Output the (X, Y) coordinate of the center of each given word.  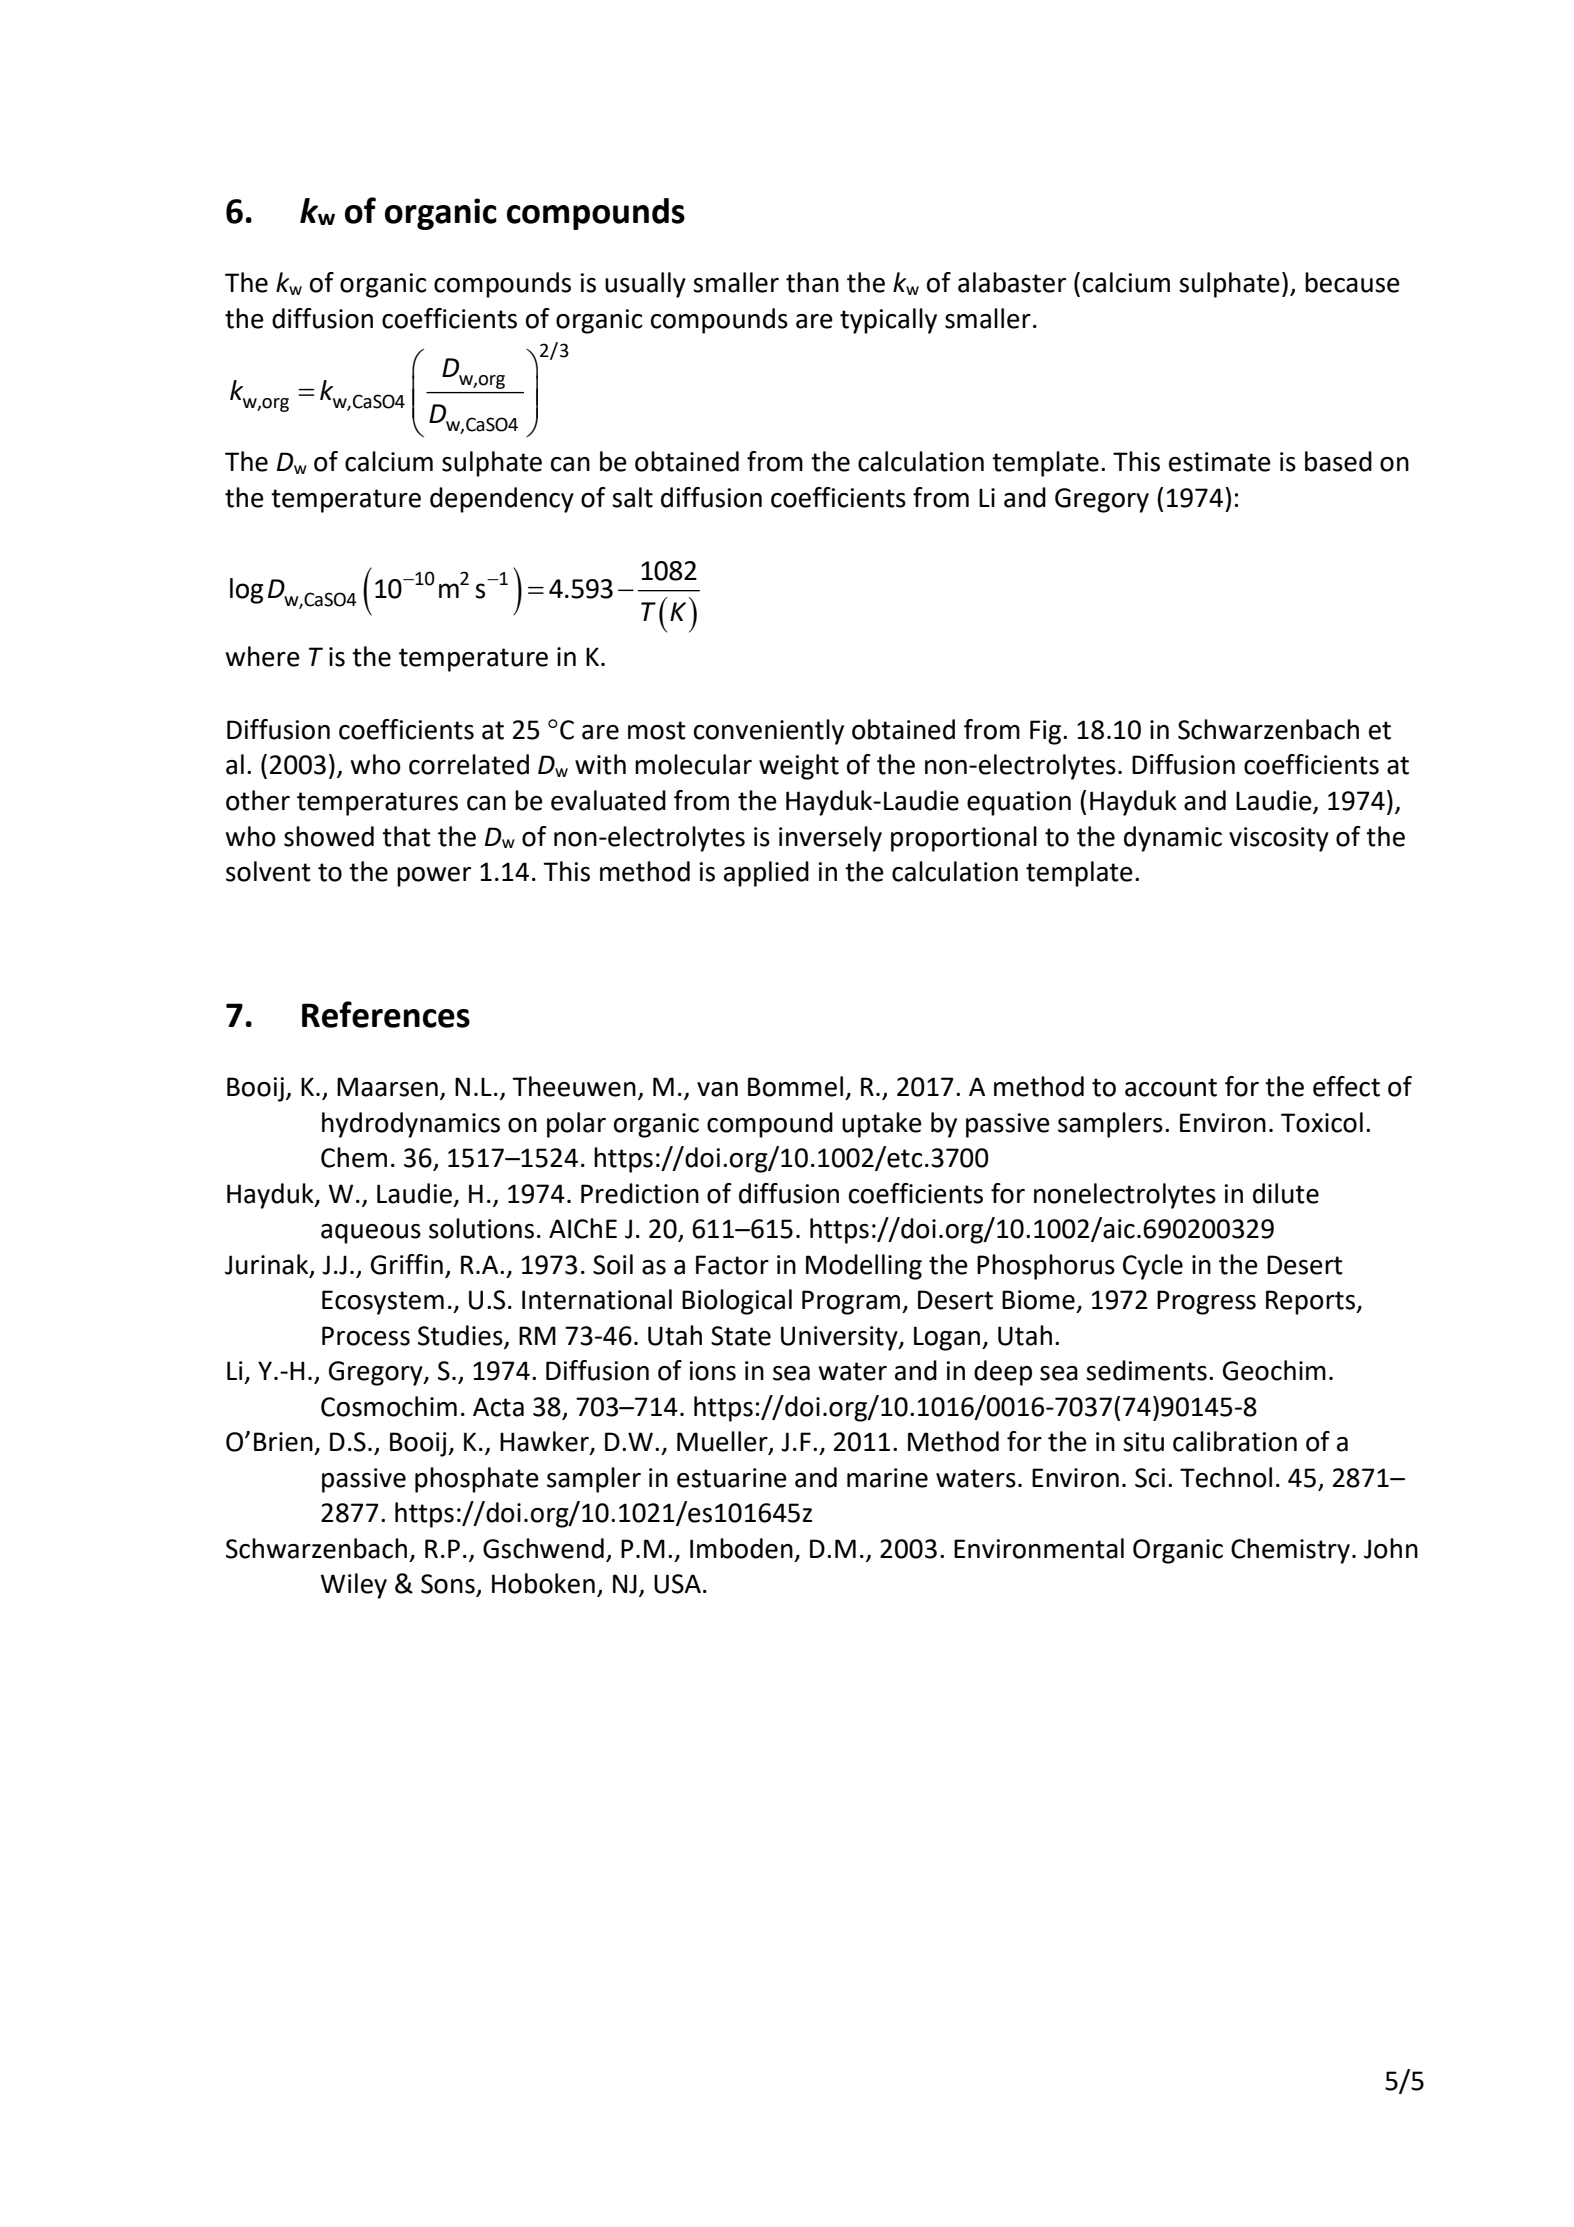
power (434, 877)
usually (645, 285)
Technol (1226, 1477)
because (1352, 282)
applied (766, 874)
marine (887, 1478)
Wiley (354, 1586)
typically (888, 321)
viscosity (1279, 839)
